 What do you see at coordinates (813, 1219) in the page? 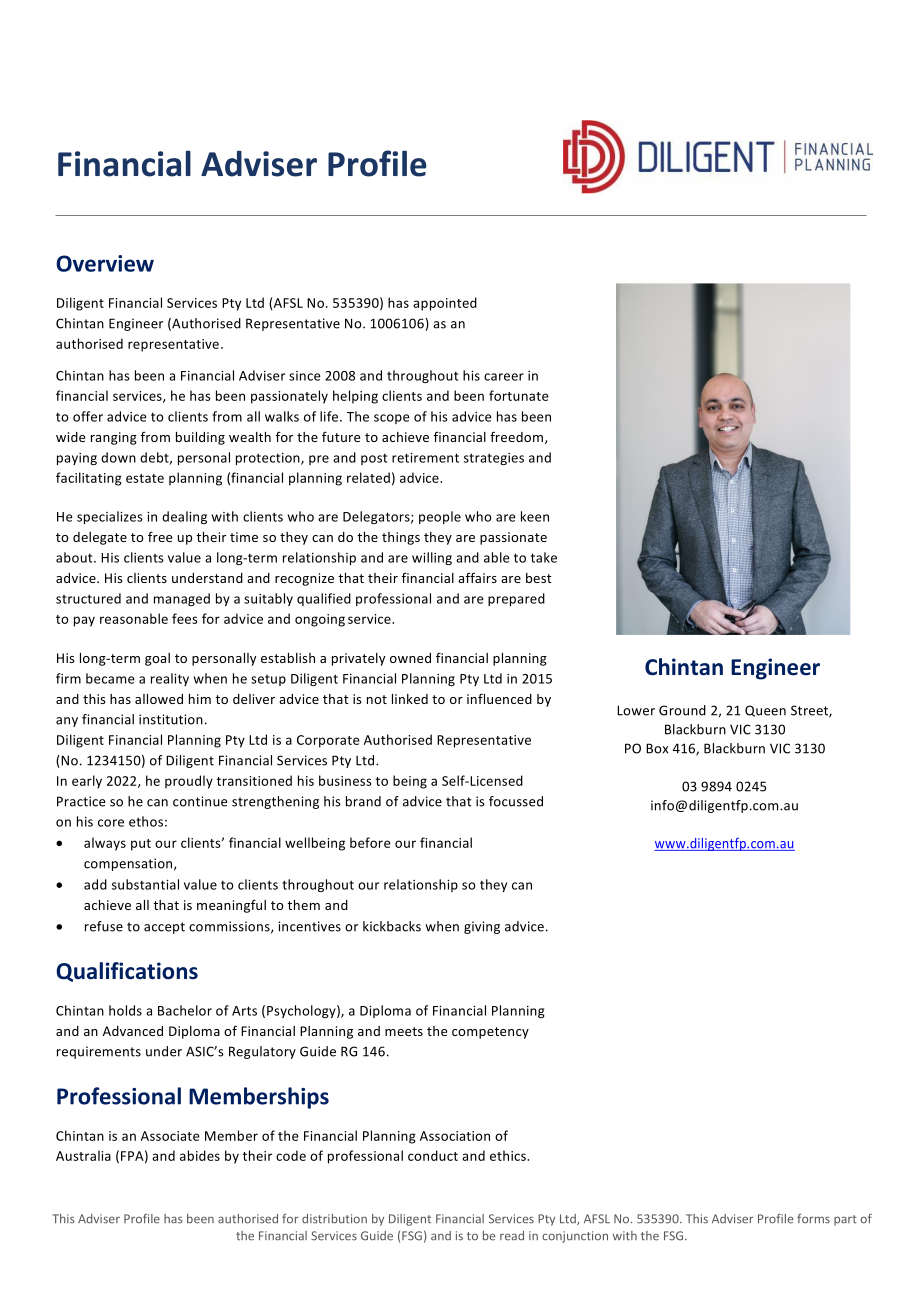
I see `forms` at bounding box center [813, 1219].
